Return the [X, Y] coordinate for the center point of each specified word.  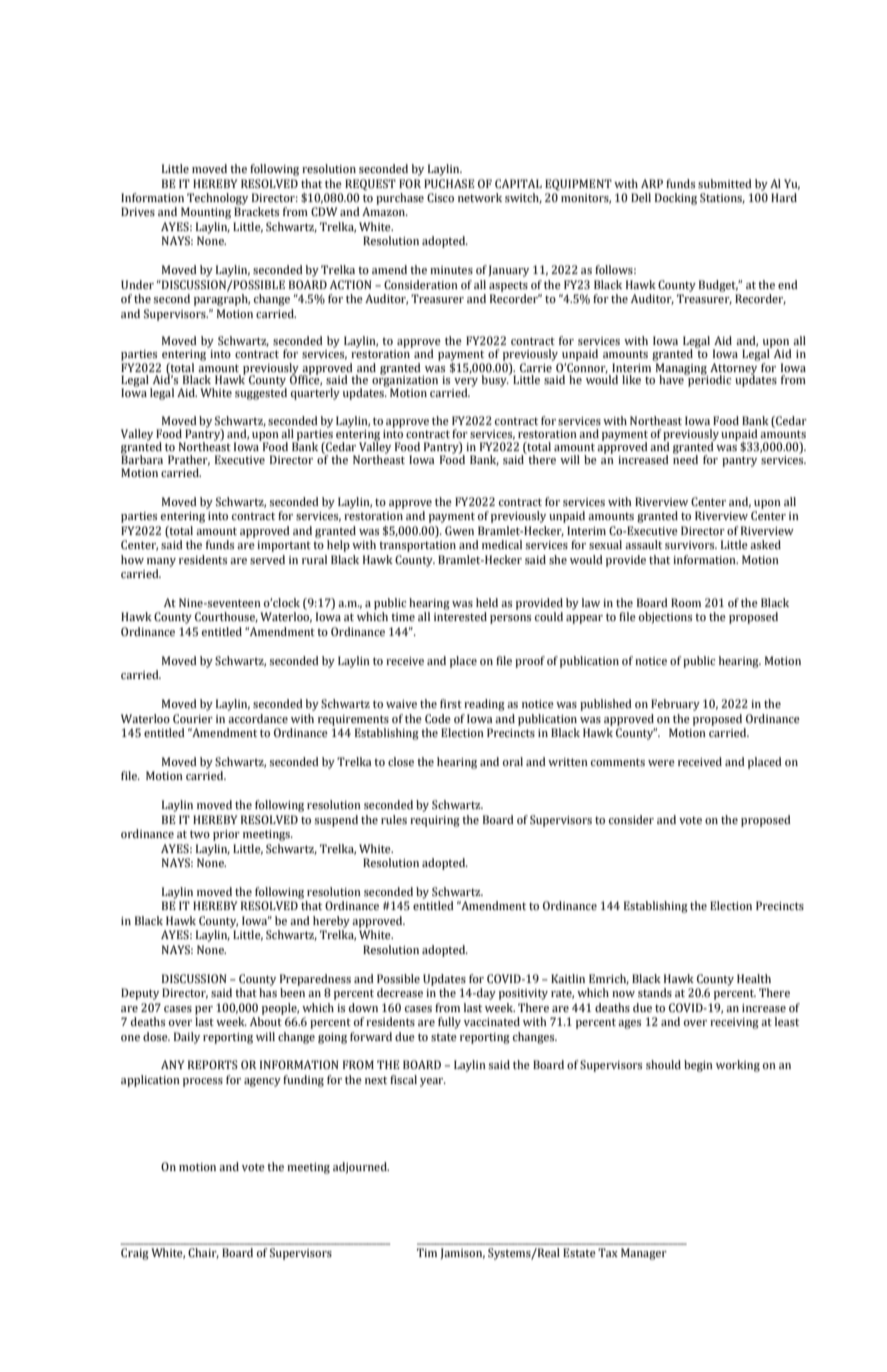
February [675, 705]
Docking [676, 199]
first [451, 703]
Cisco [440, 197]
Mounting [206, 213]
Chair [203, 1253]
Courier [193, 719]
